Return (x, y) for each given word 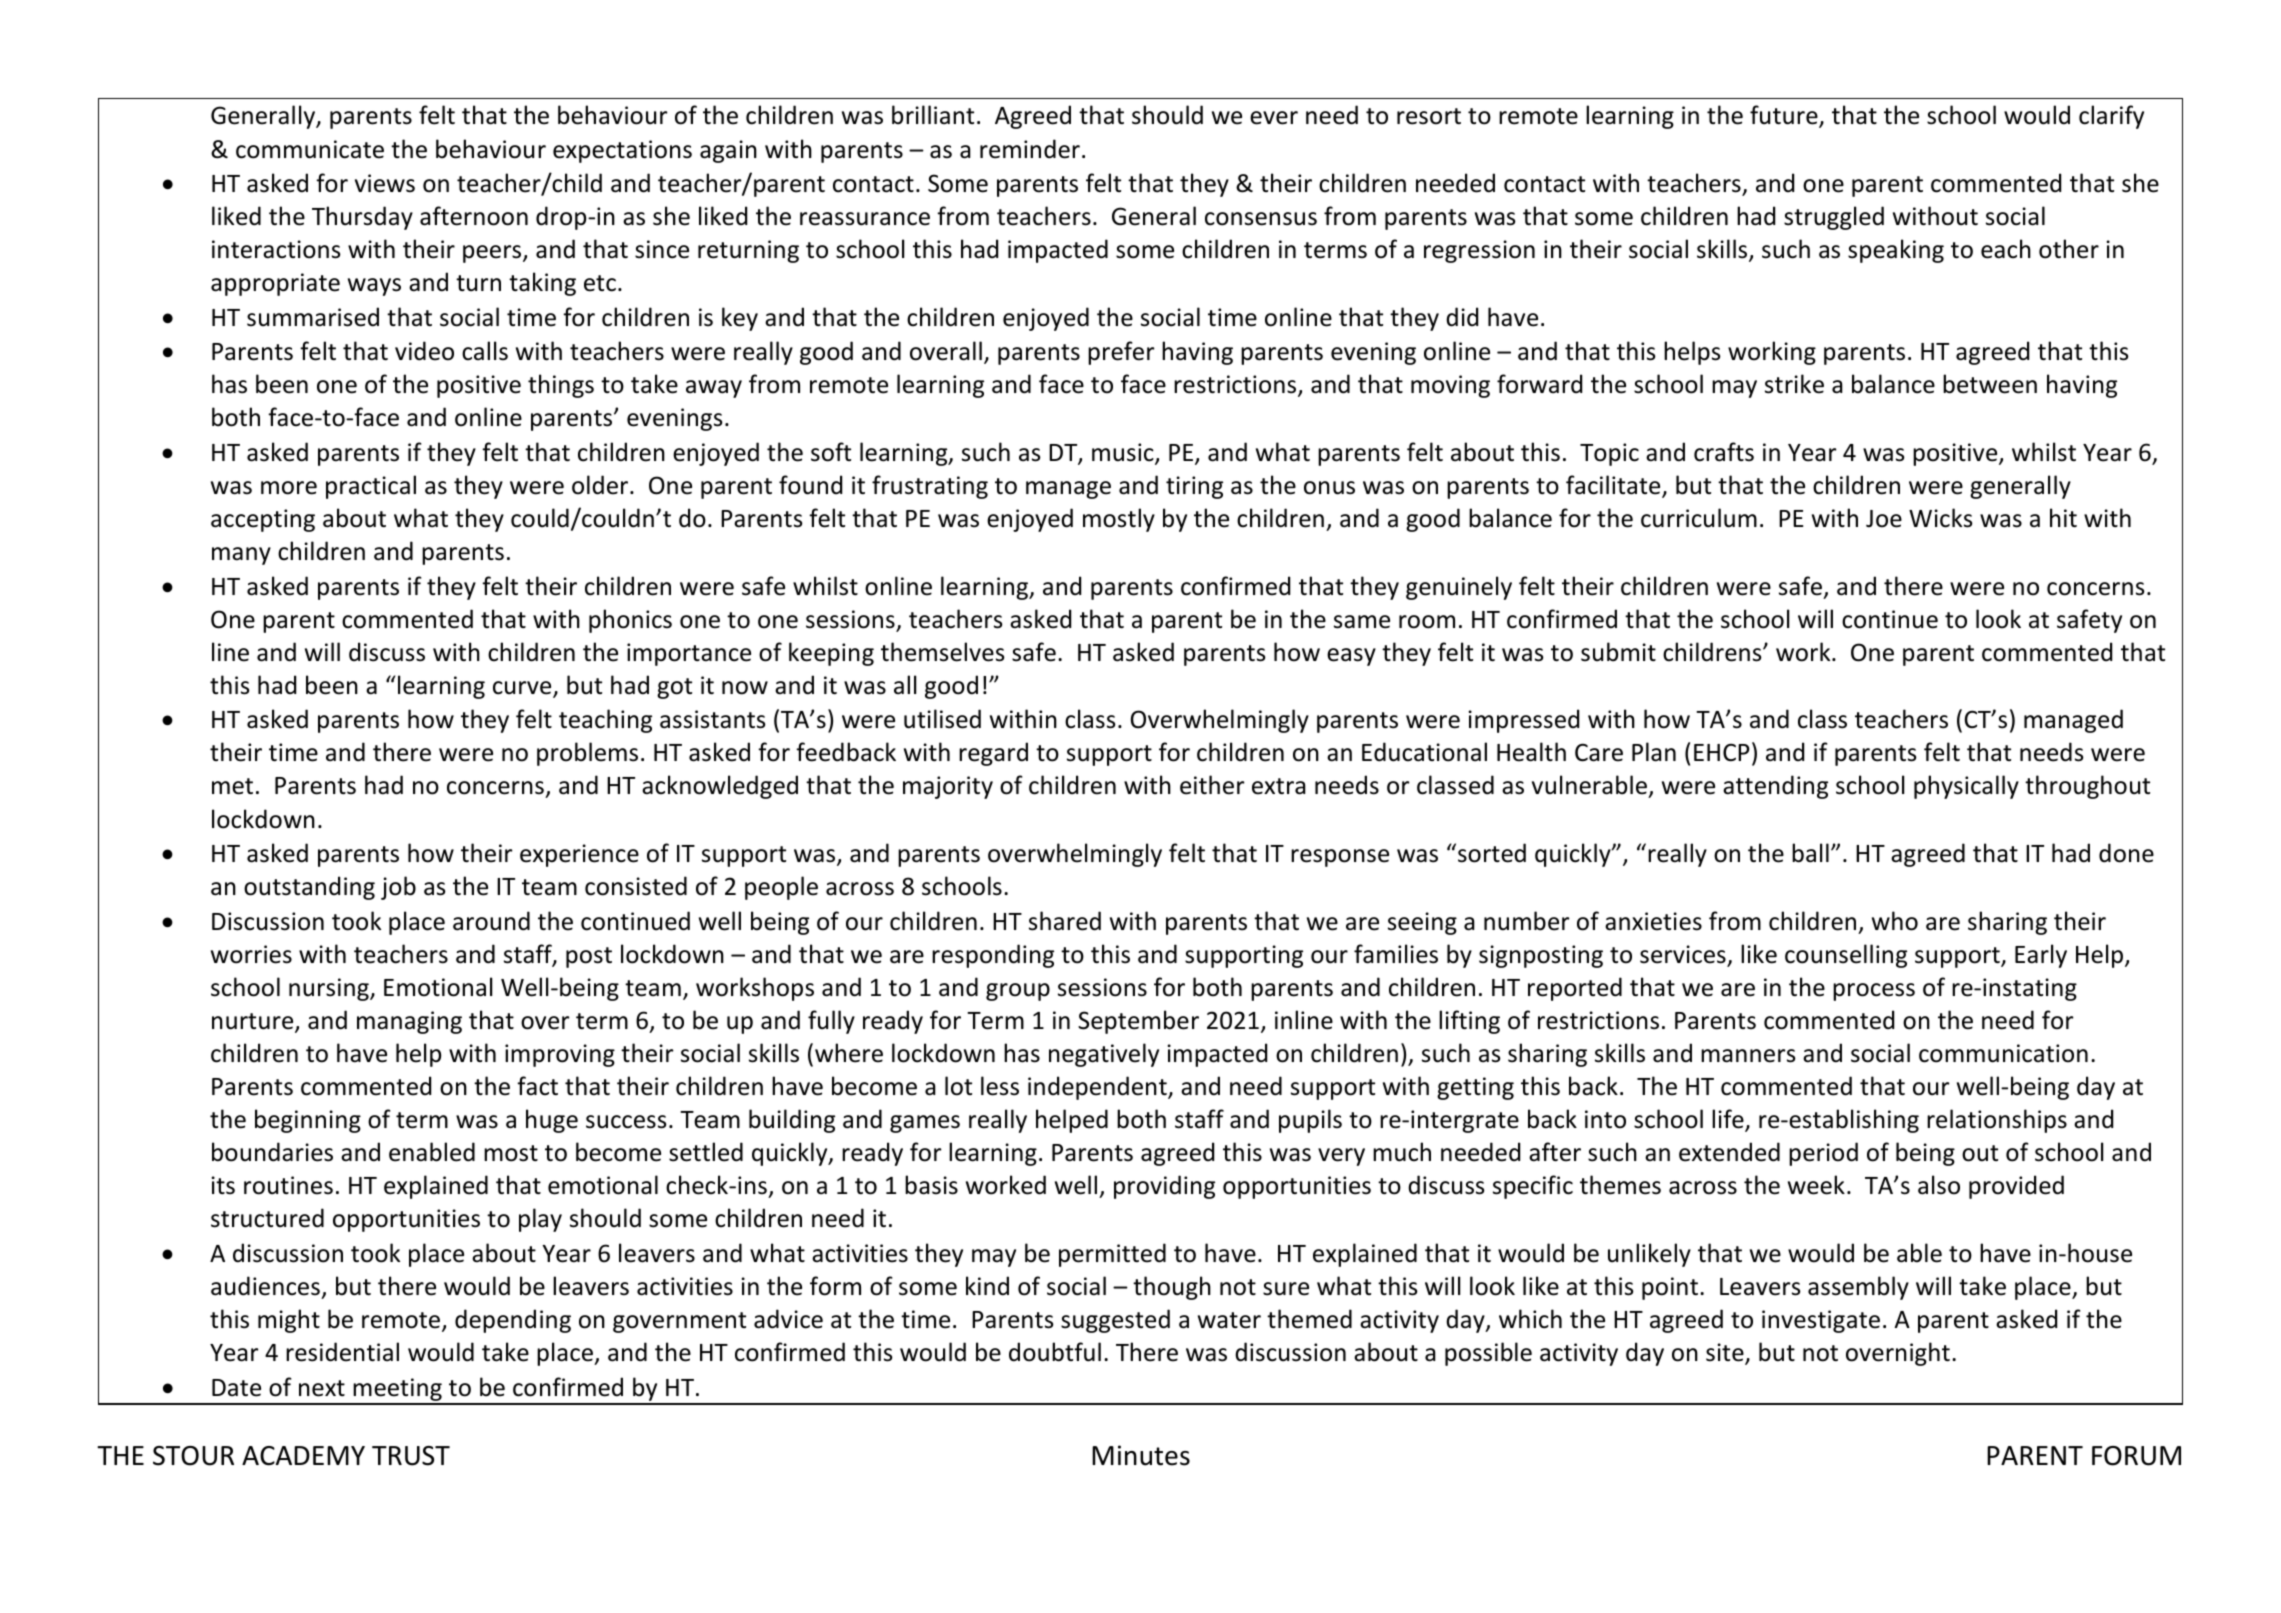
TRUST (411, 1456)
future (1785, 116)
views (385, 183)
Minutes (1141, 1455)
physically (1966, 787)
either (1212, 785)
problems (587, 754)
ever (1274, 118)
